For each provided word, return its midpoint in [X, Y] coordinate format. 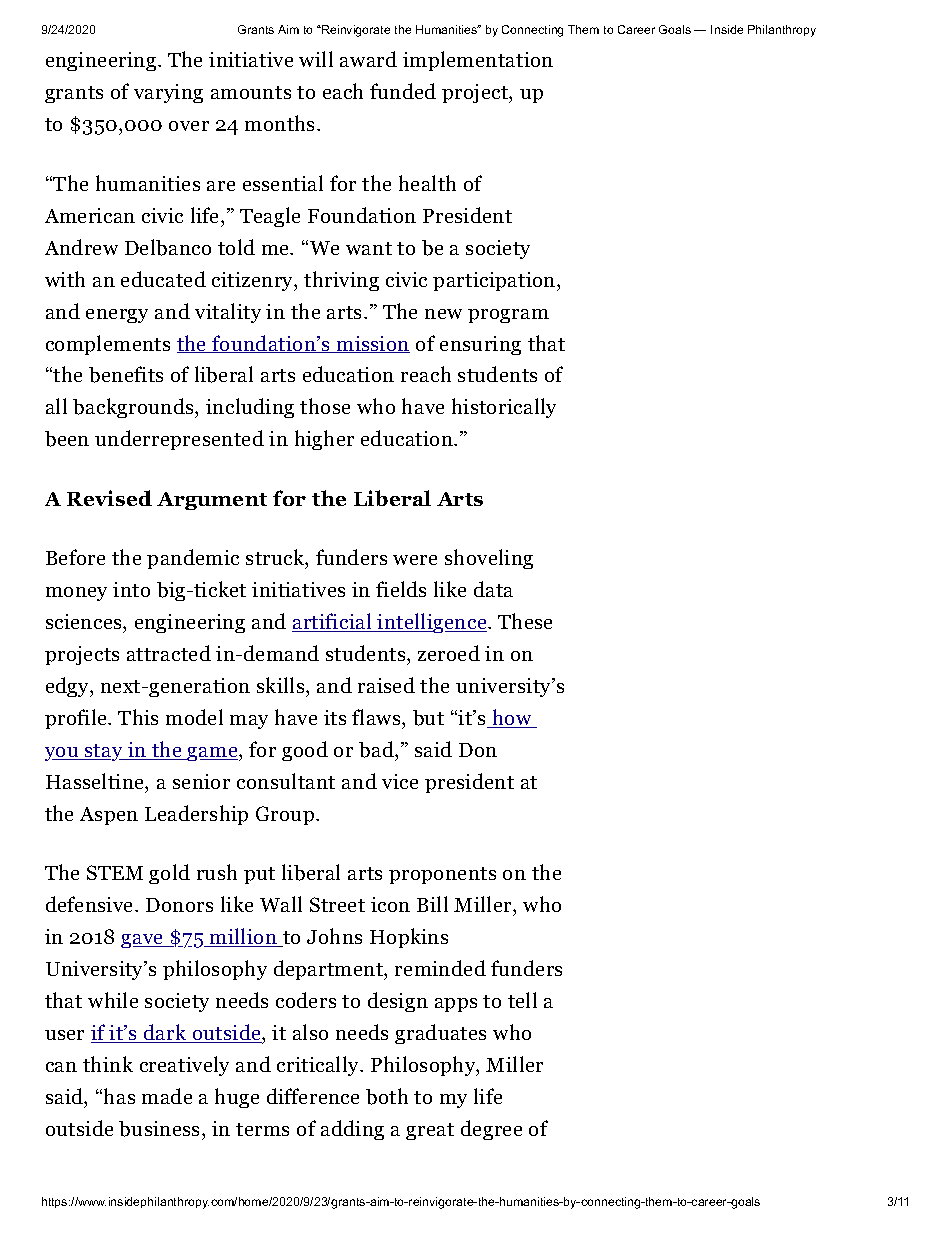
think [108, 1064]
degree [491, 1130]
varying [168, 93]
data [493, 589]
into [131, 589]
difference [313, 1096]
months [281, 123]
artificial [333, 622]
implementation [478, 61]
